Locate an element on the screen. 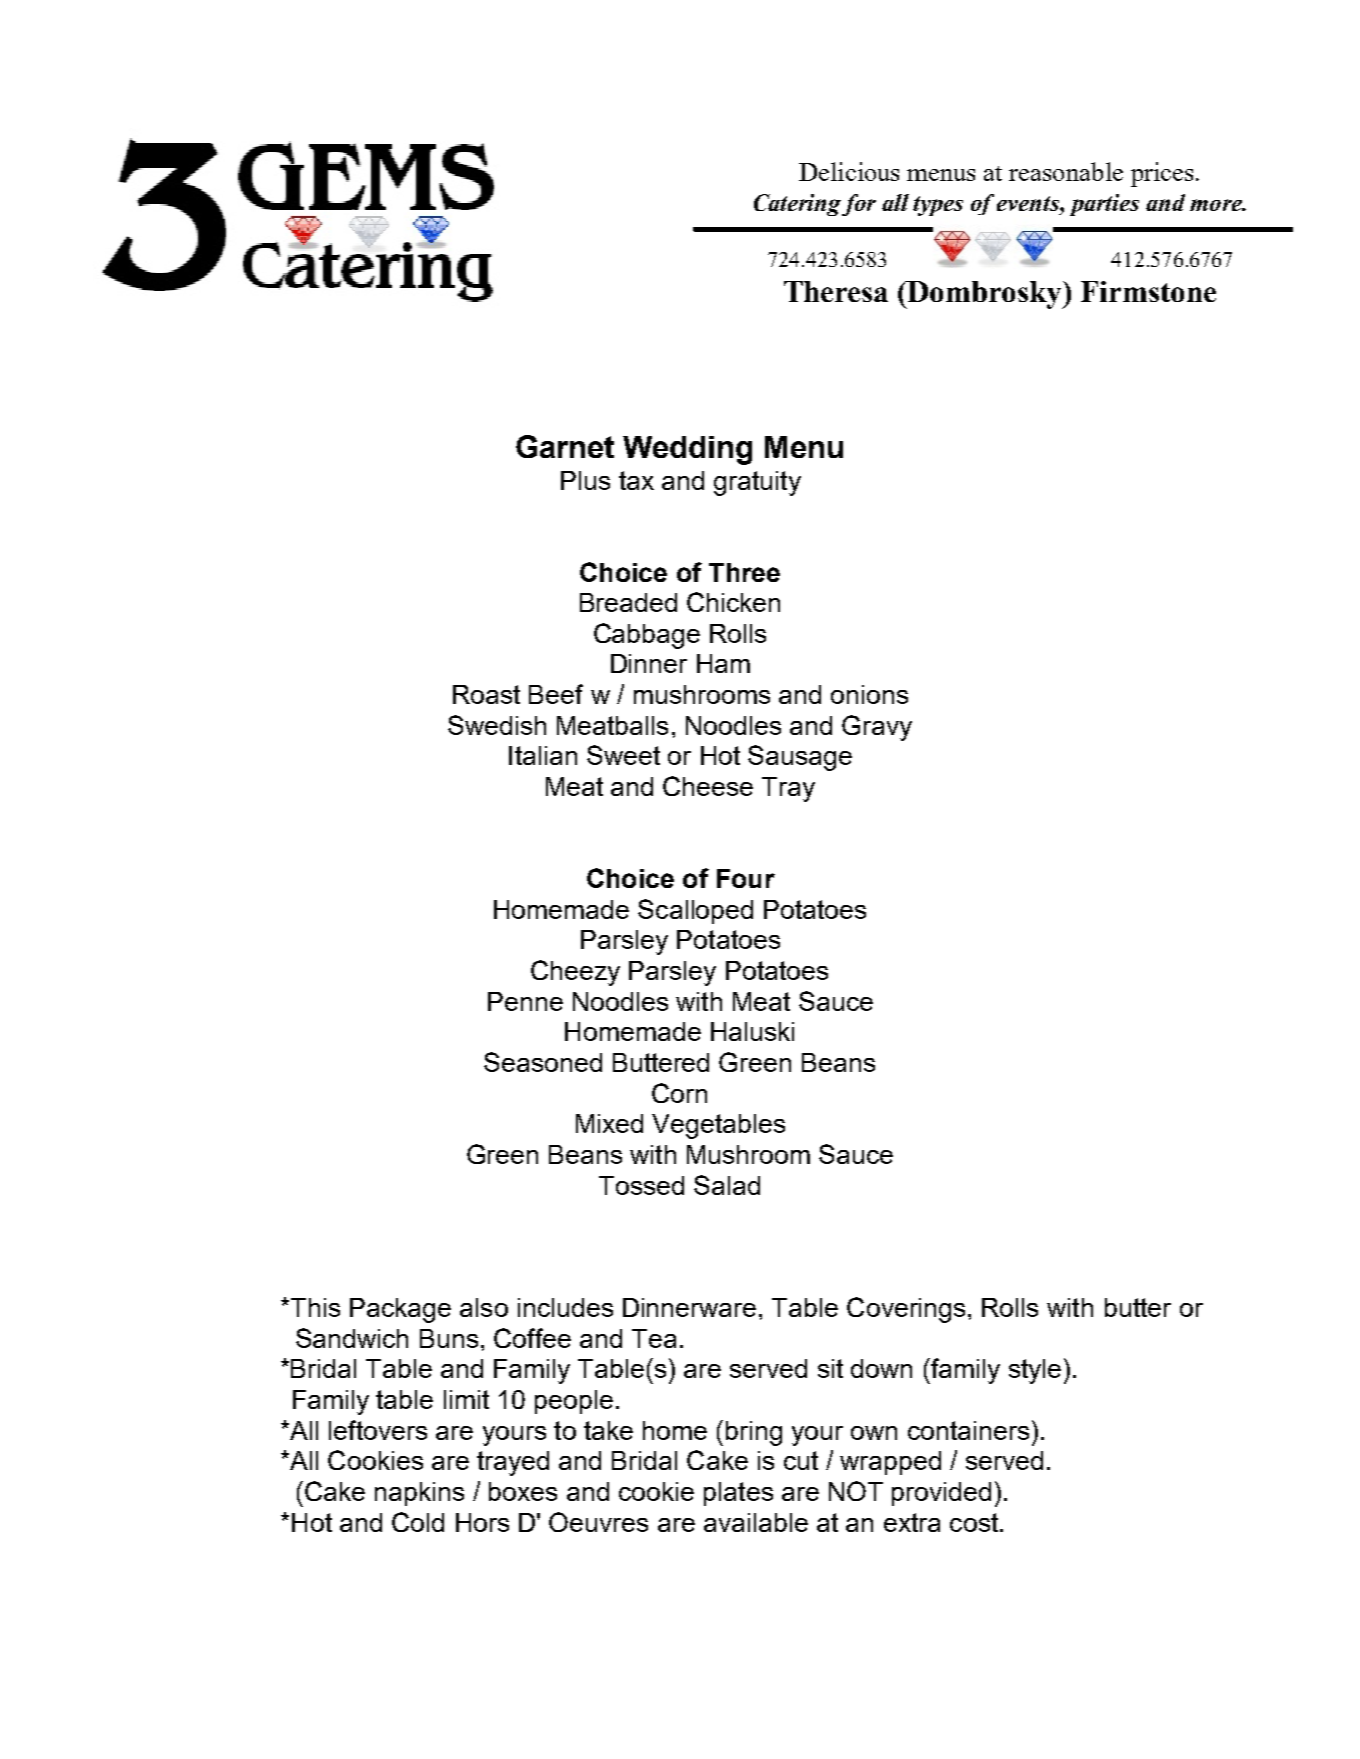 This screenshot has height=1759, width=1360. Catering is located at coordinates (797, 205).
